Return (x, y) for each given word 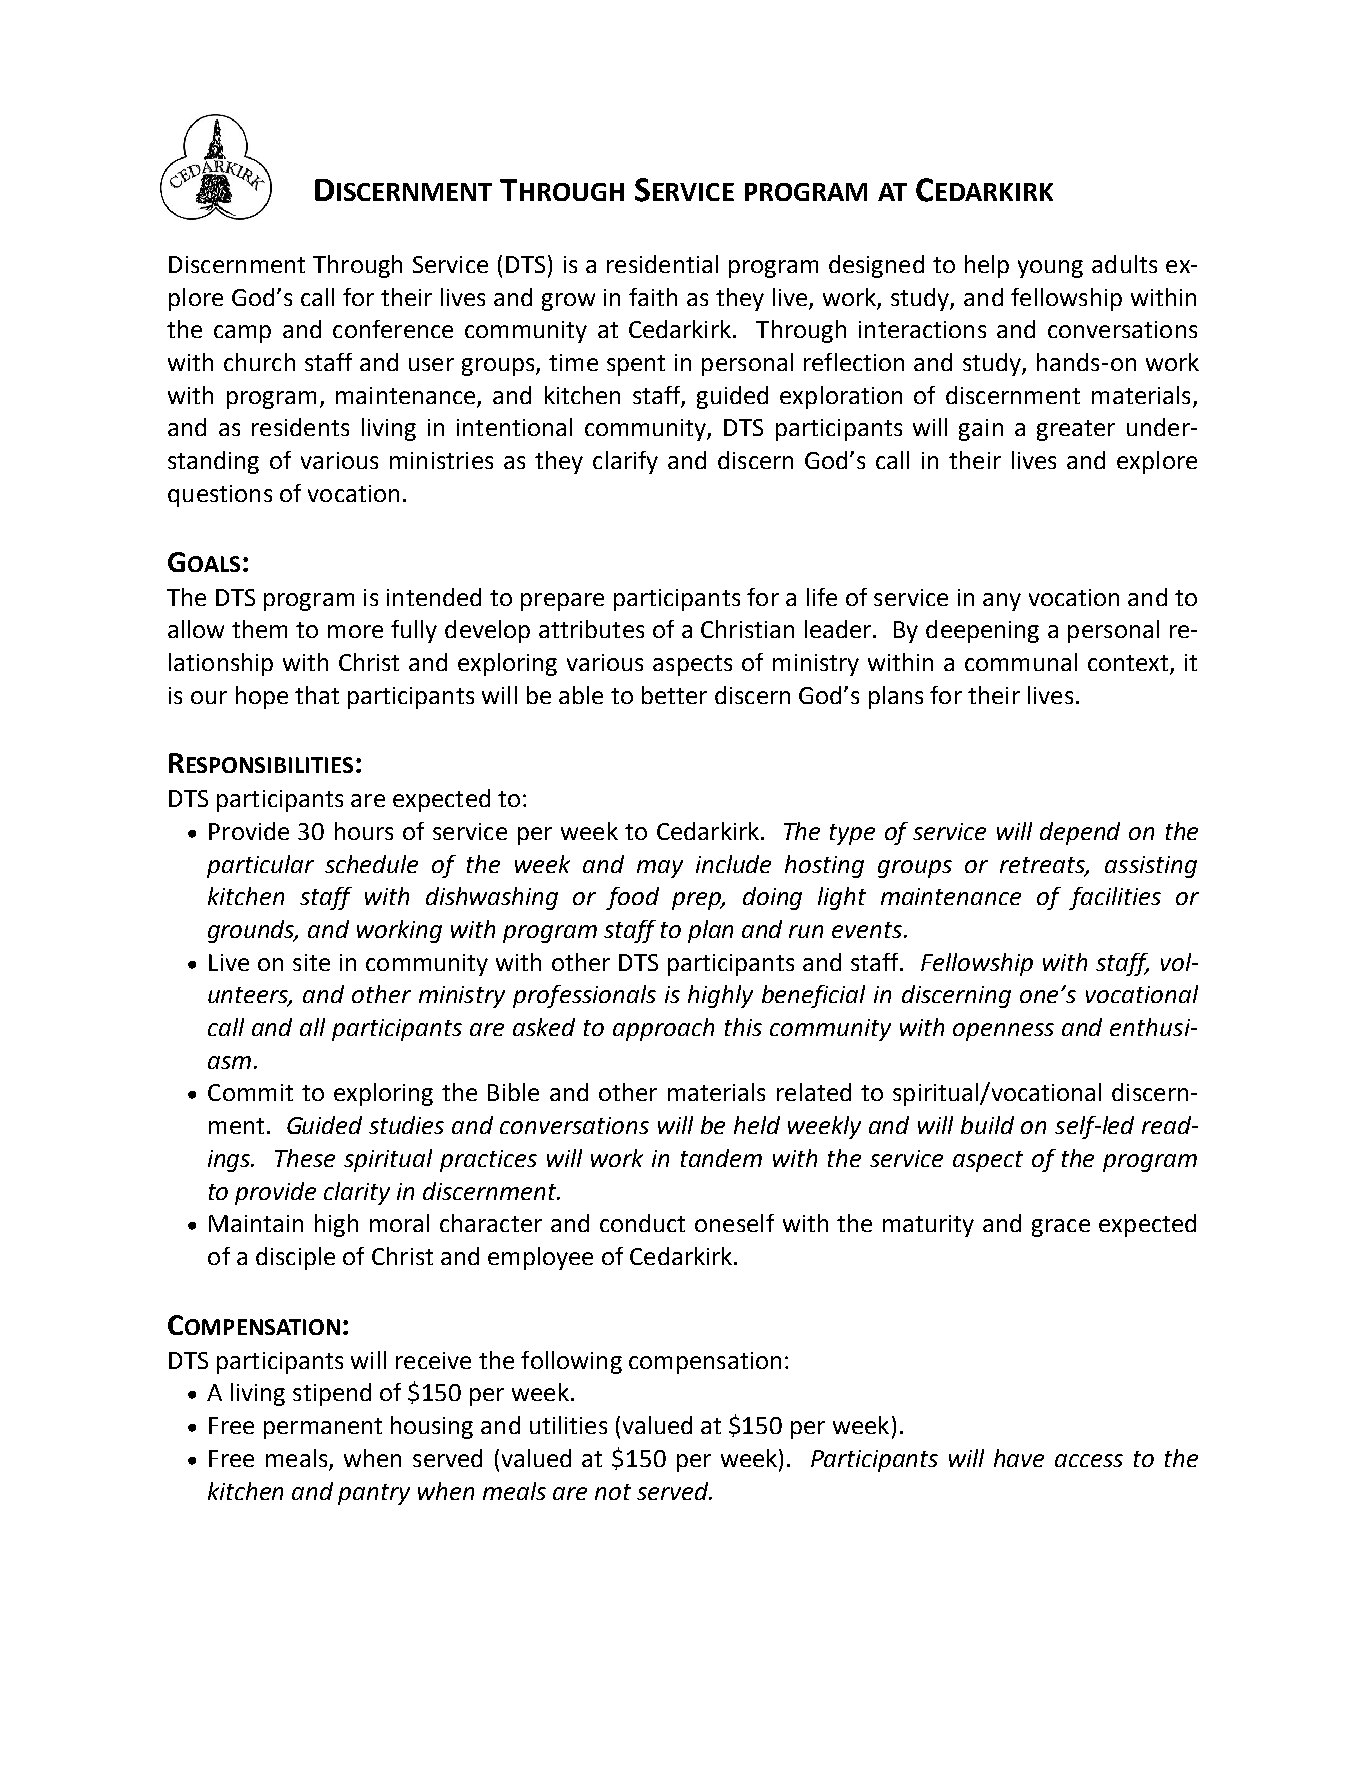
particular (260, 866)
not (613, 1492)
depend (1080, 833)
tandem (721, 1158)
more (355, 631)
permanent (323, 1428)
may (660, 869)
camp (242, 334)
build (987, 1125)
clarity (357, 1193)
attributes (591, 629)
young (1050, 269)
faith (653, 297)
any (1002, 602)
